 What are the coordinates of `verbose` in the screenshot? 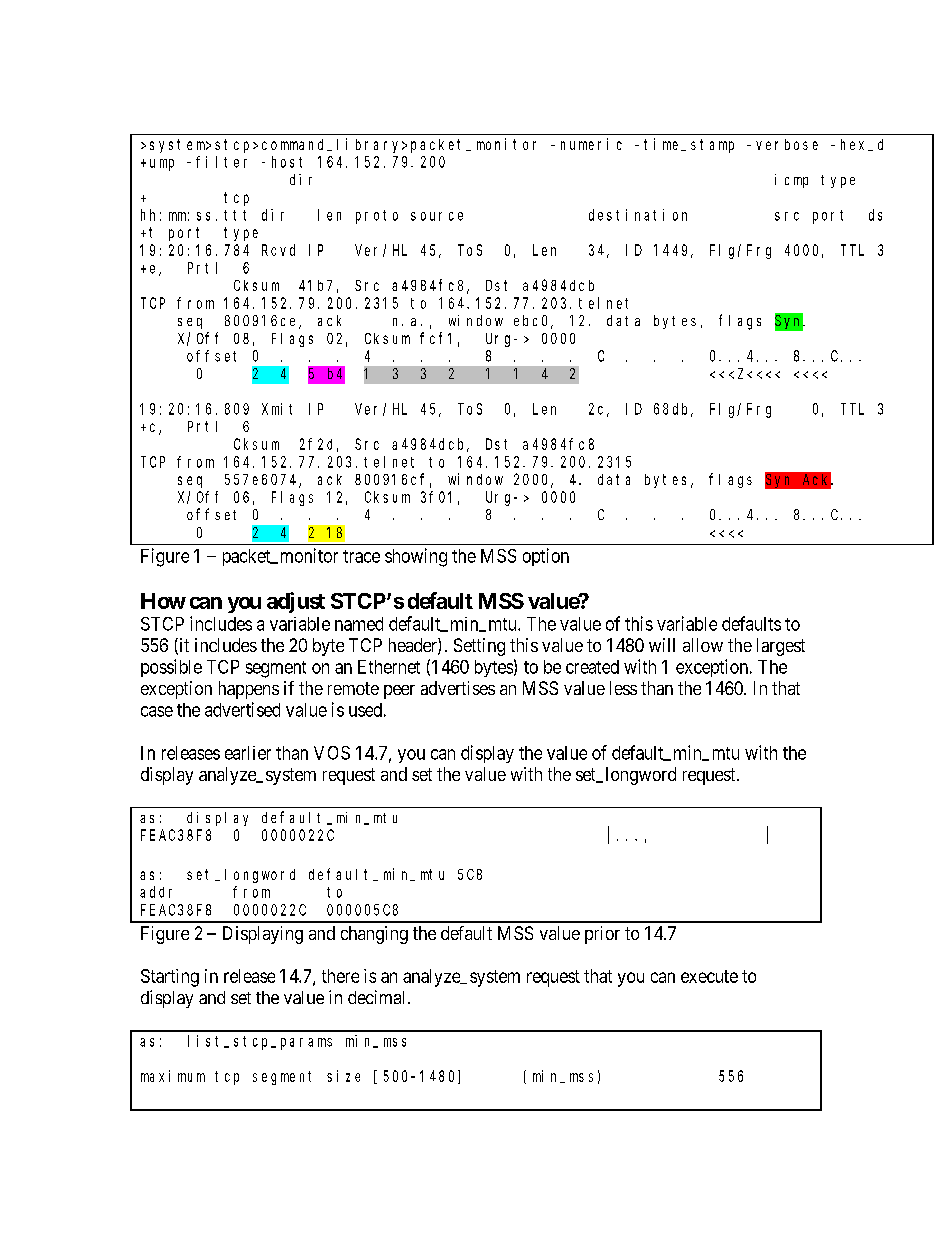 It's located at (787, 144).
